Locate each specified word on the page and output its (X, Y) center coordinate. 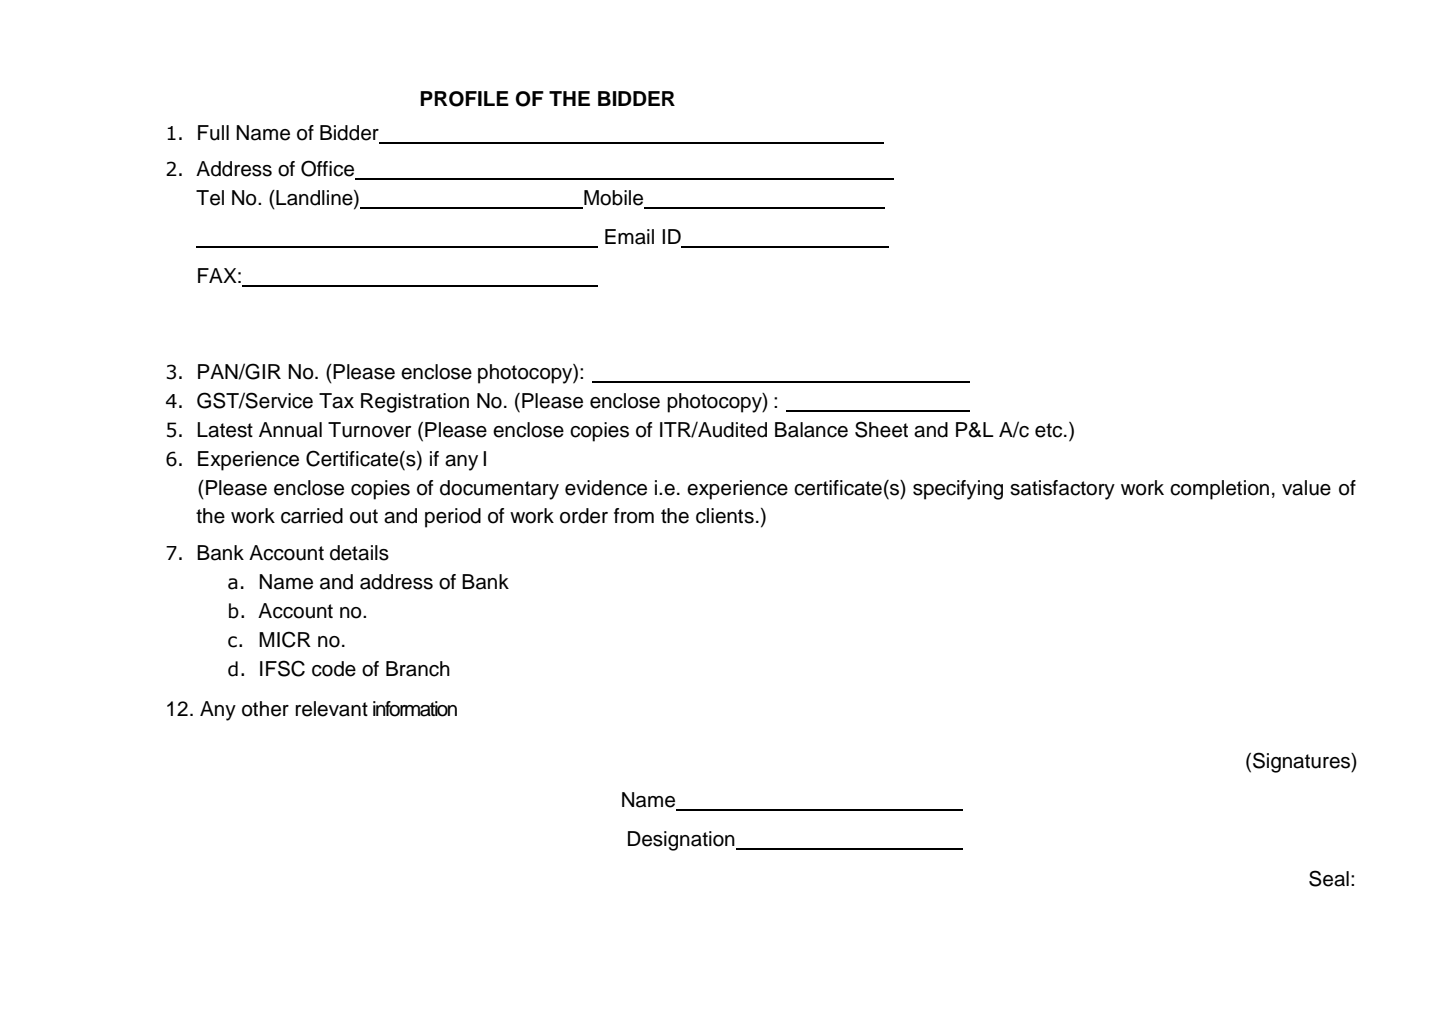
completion (1219, 490)
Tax (336, 401)
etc (1050, 430)
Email (629, 237)
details (359, 553)
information (415, 709)
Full (213, 133)
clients (725, 516)
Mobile (613, 198)
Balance (811, 430)
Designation (682, 841)
